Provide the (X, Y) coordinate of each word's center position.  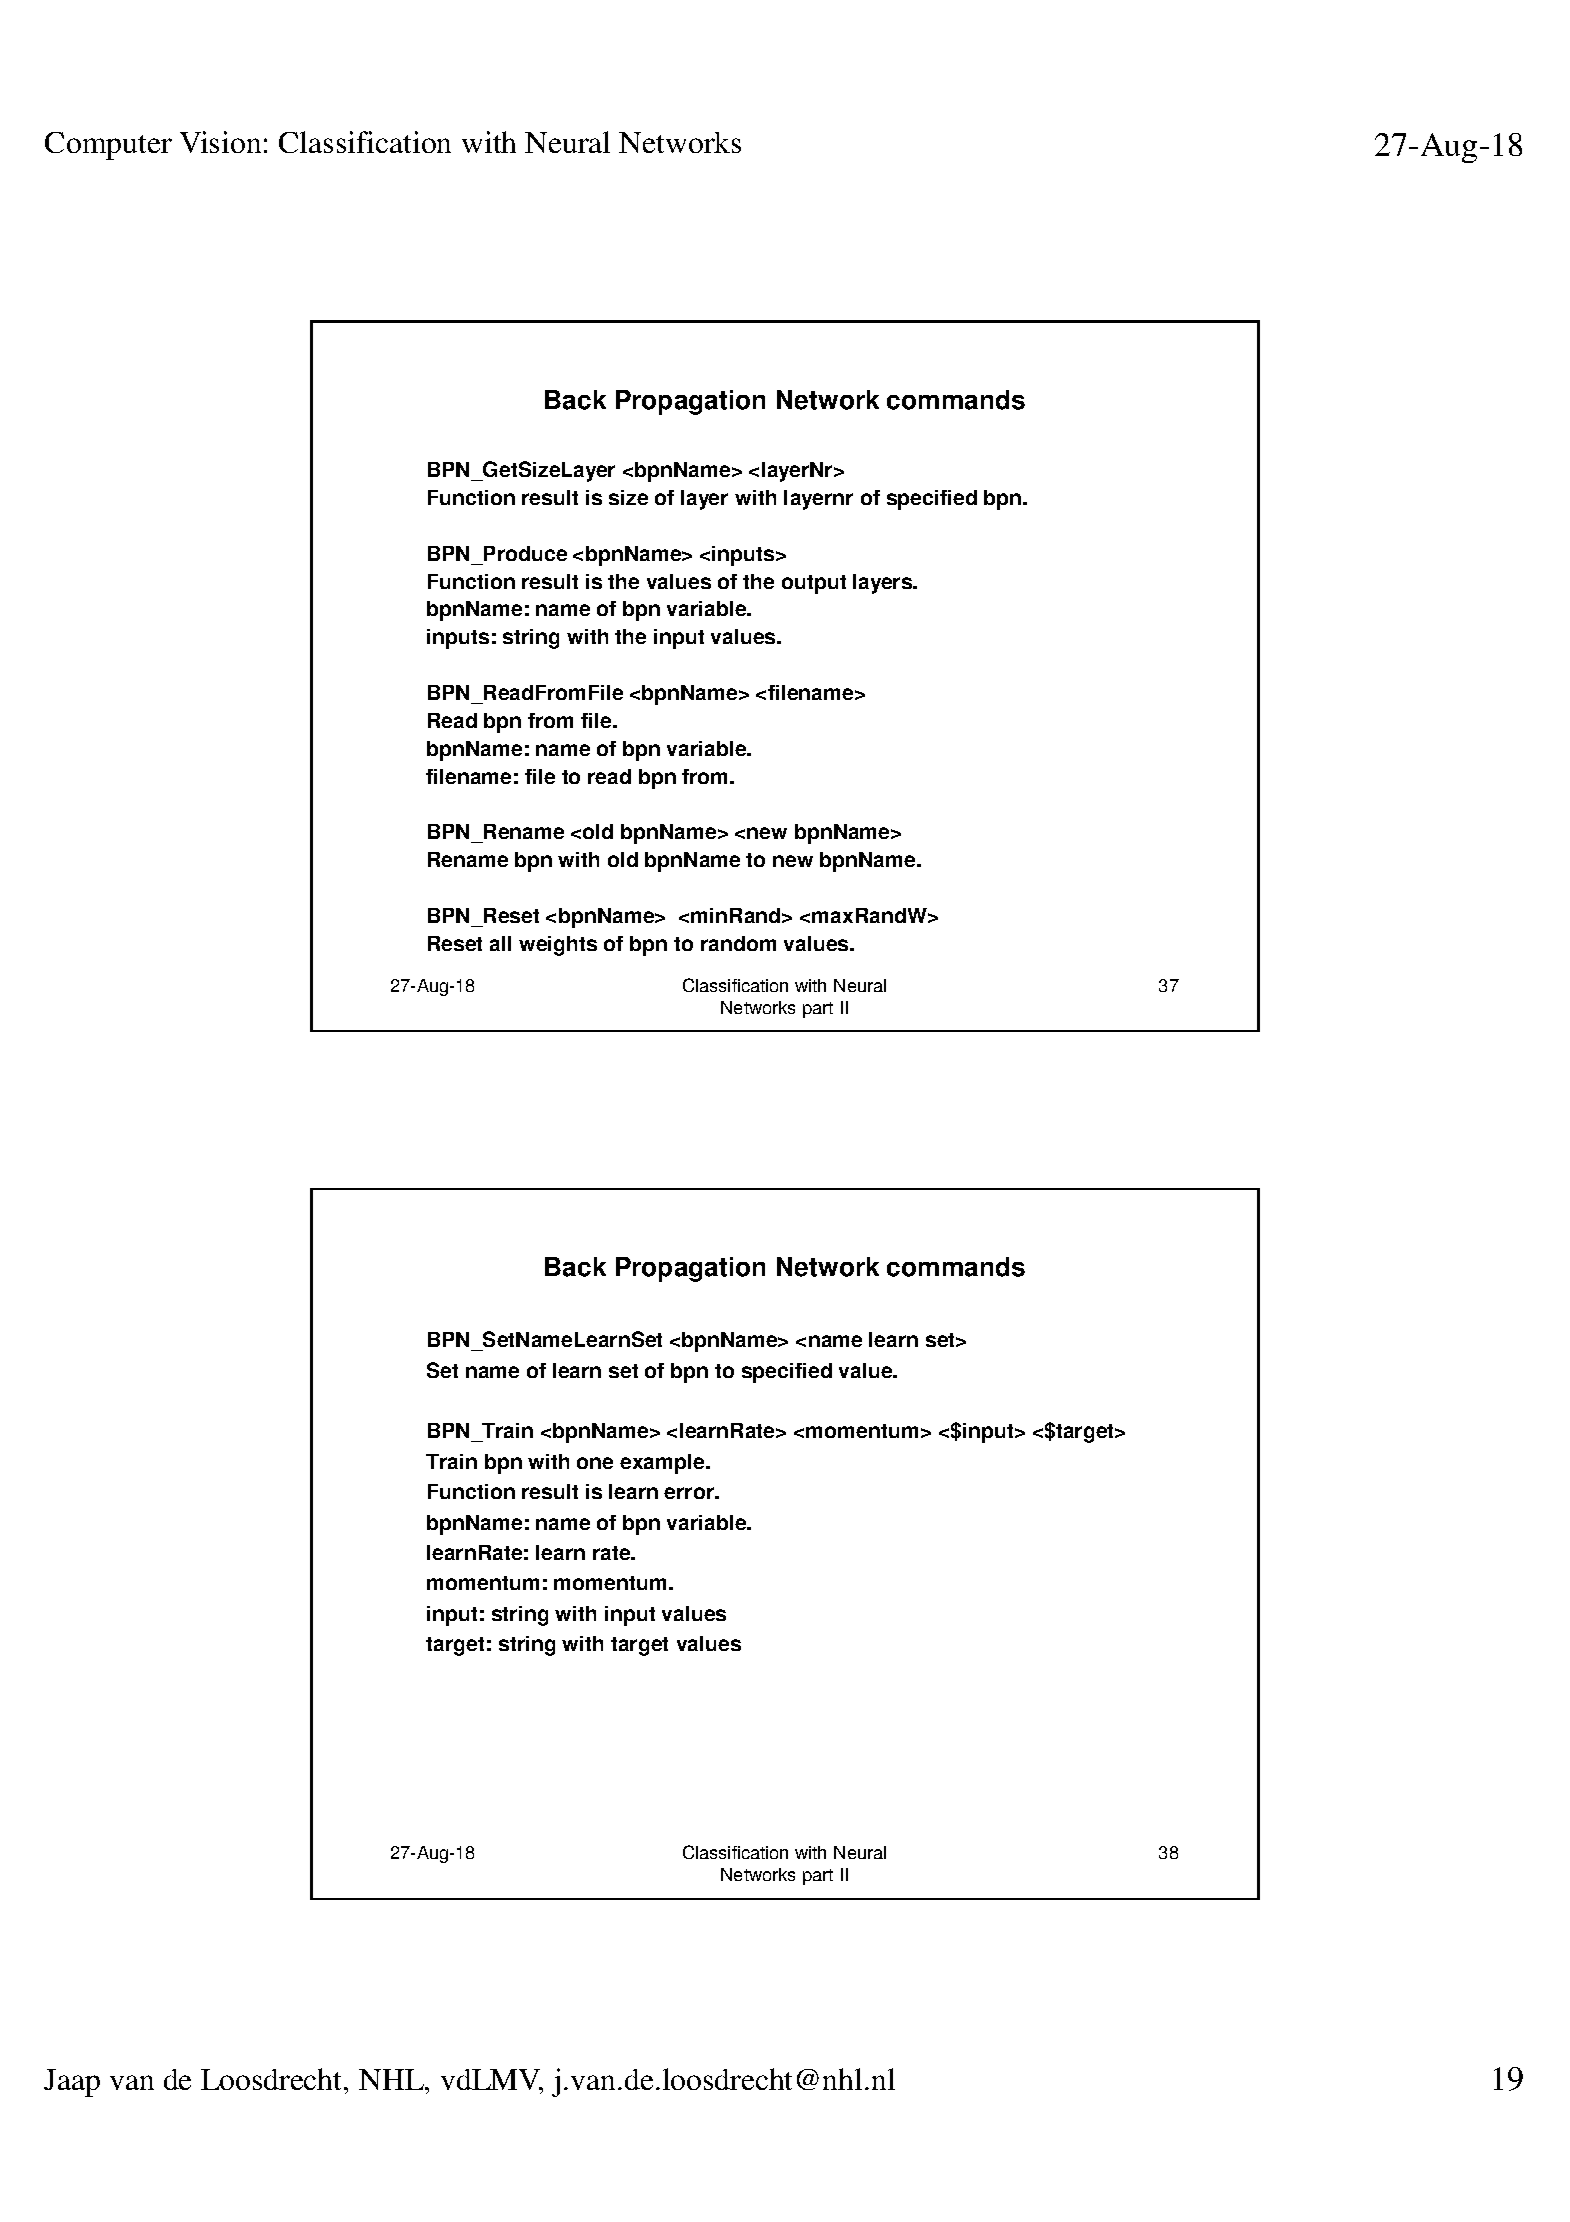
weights (558, 946)
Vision (220, 142)
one (595, 1463)
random (738, 943)
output (814, 584)
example (663, 1464)
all (500, 943)
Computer (108, 146)
